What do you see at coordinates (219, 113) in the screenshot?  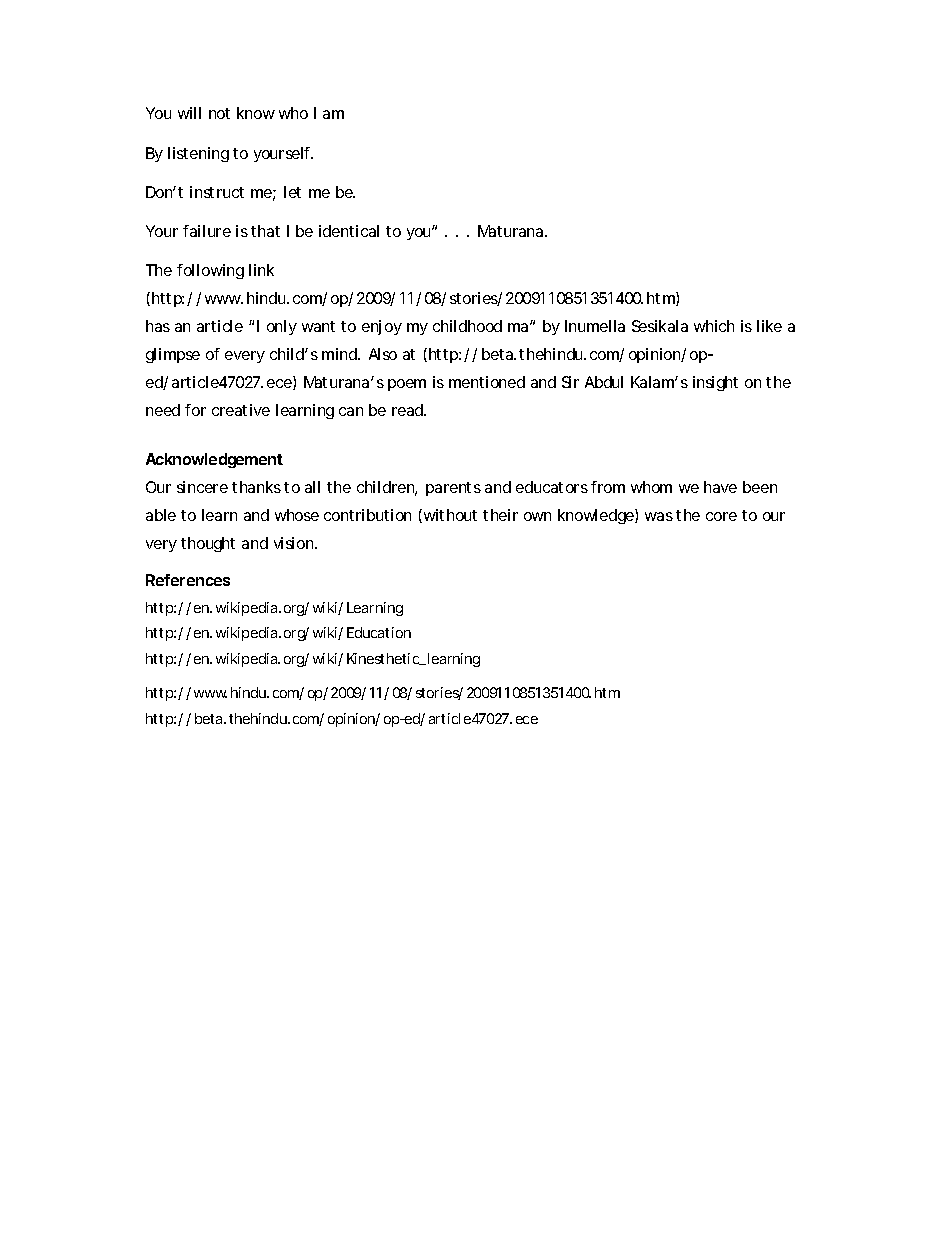 I see `not` at bounding box center [219, 113].
